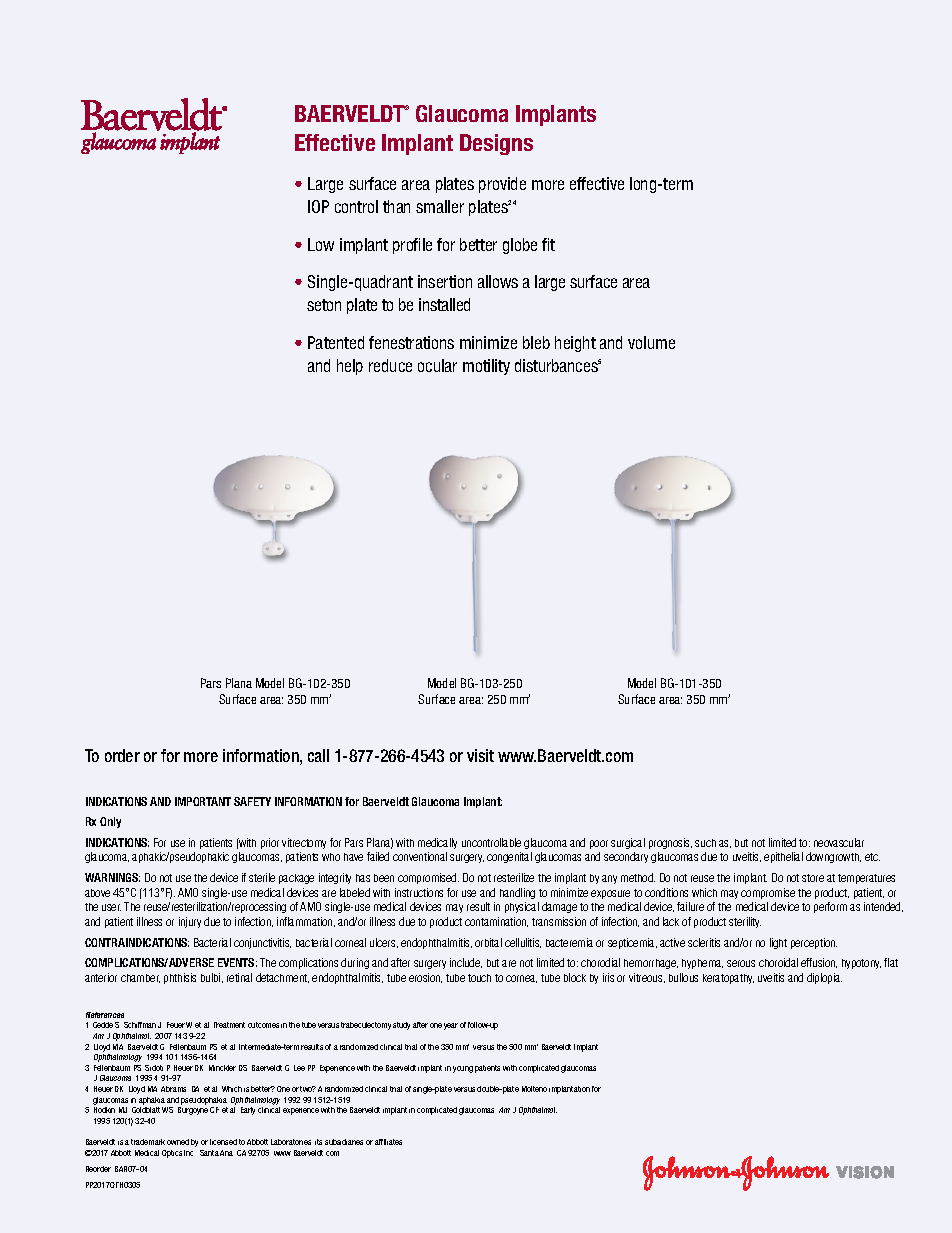 The image size is (952, 1233). I want to click on effusion, so click(819, 963).
